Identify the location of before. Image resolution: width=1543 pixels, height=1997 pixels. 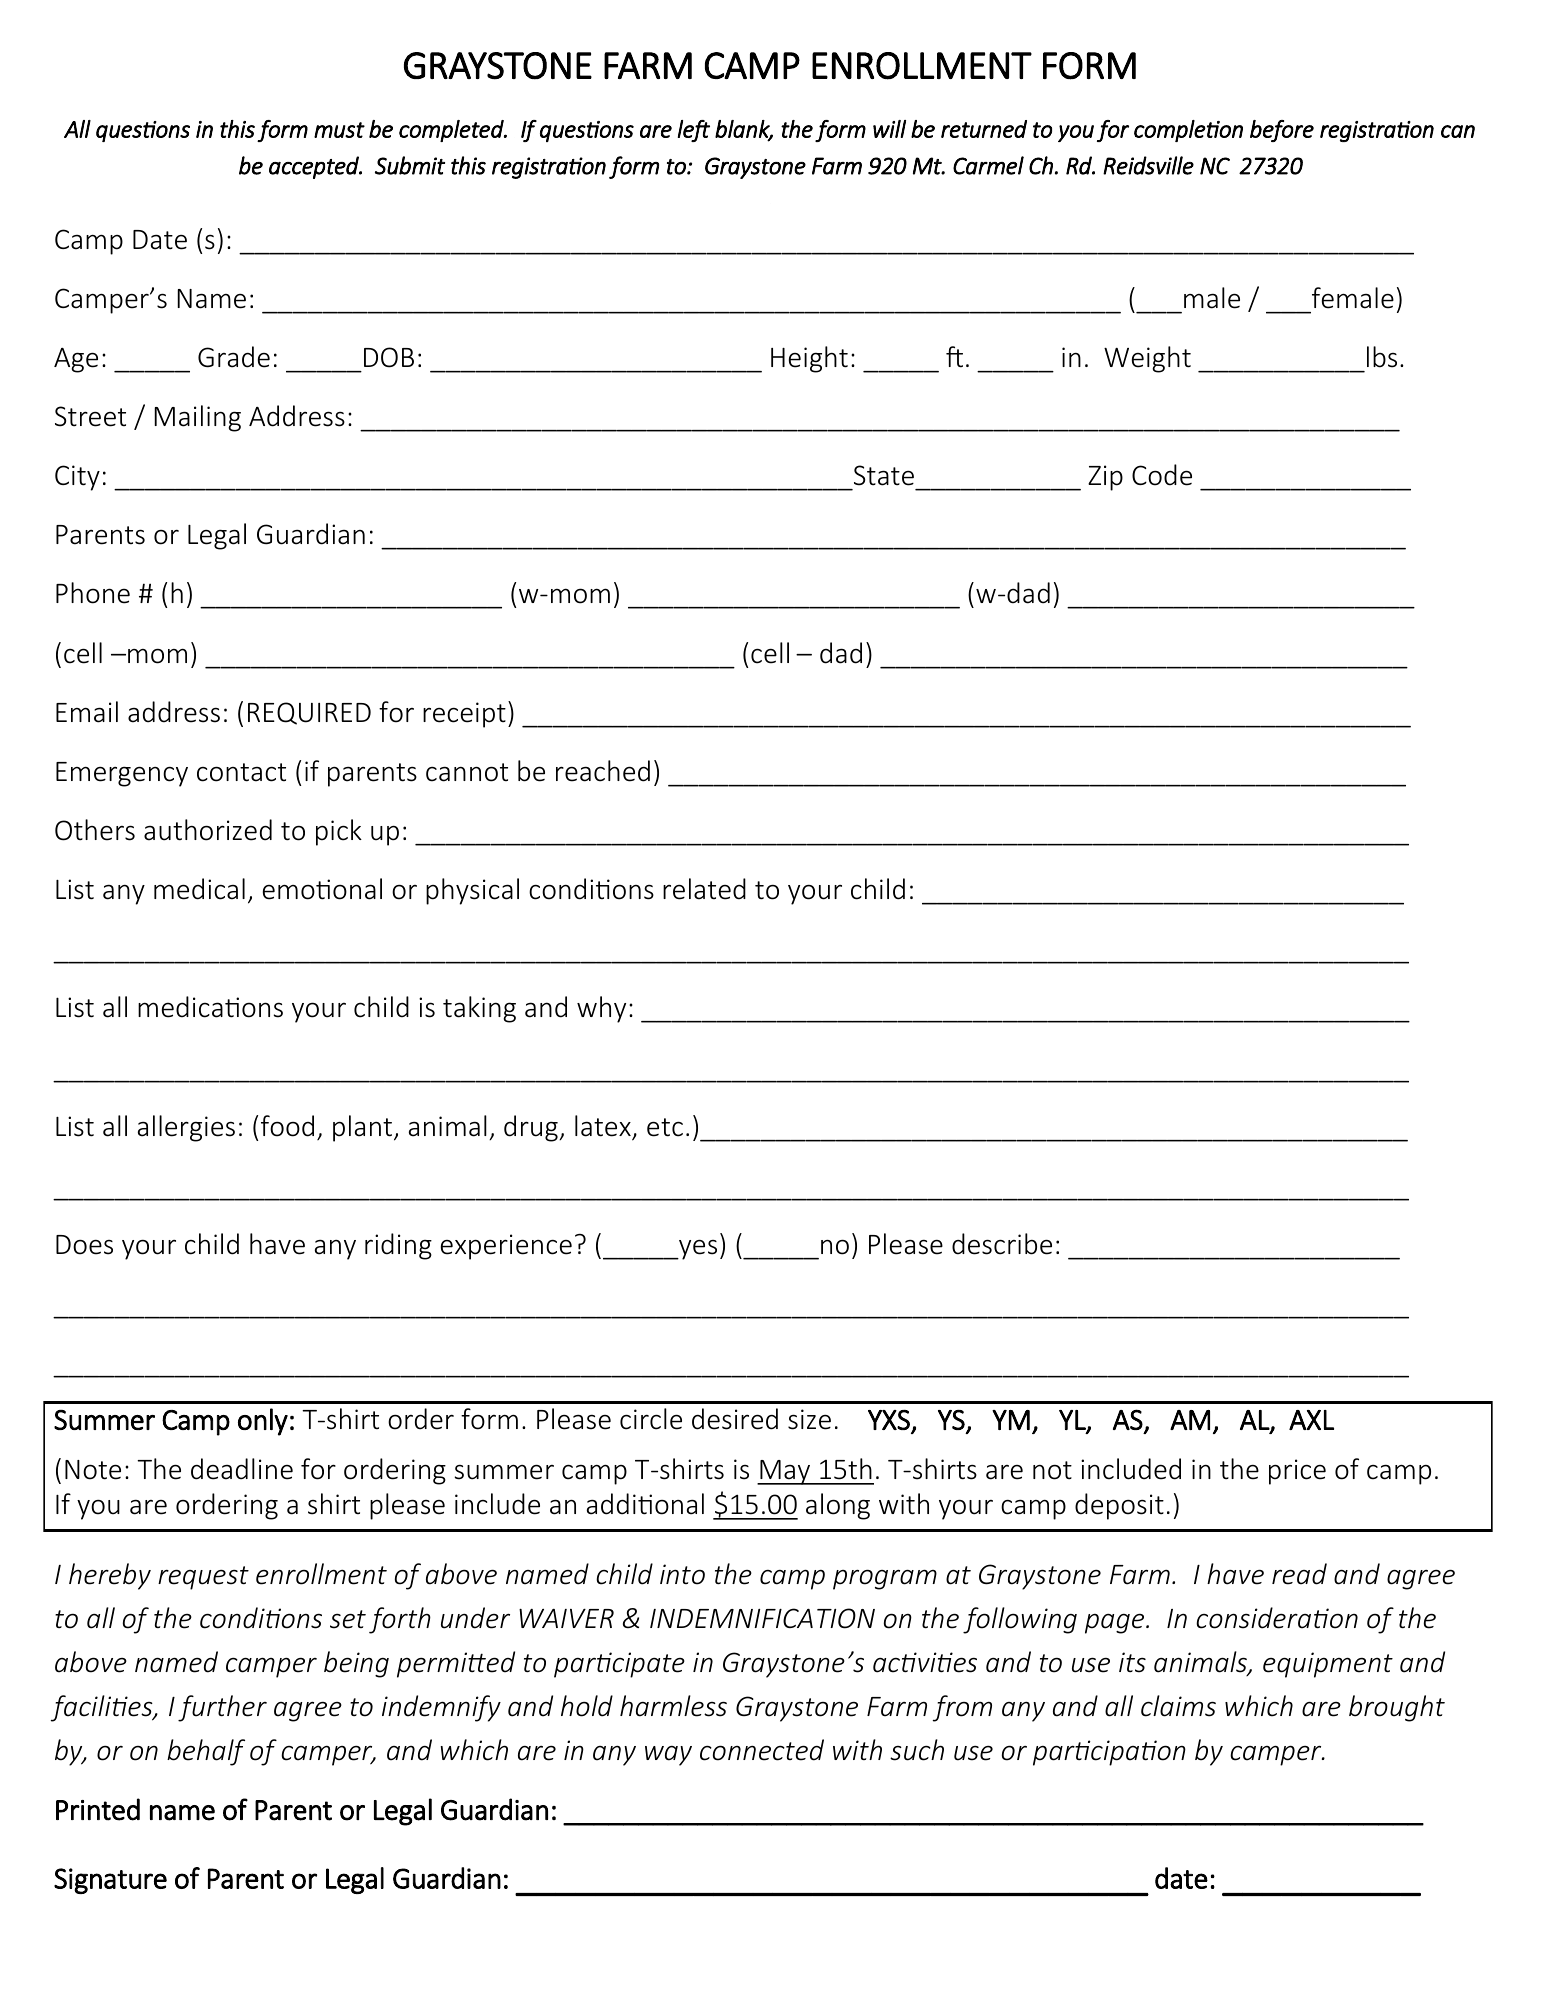
(1282, 131).
